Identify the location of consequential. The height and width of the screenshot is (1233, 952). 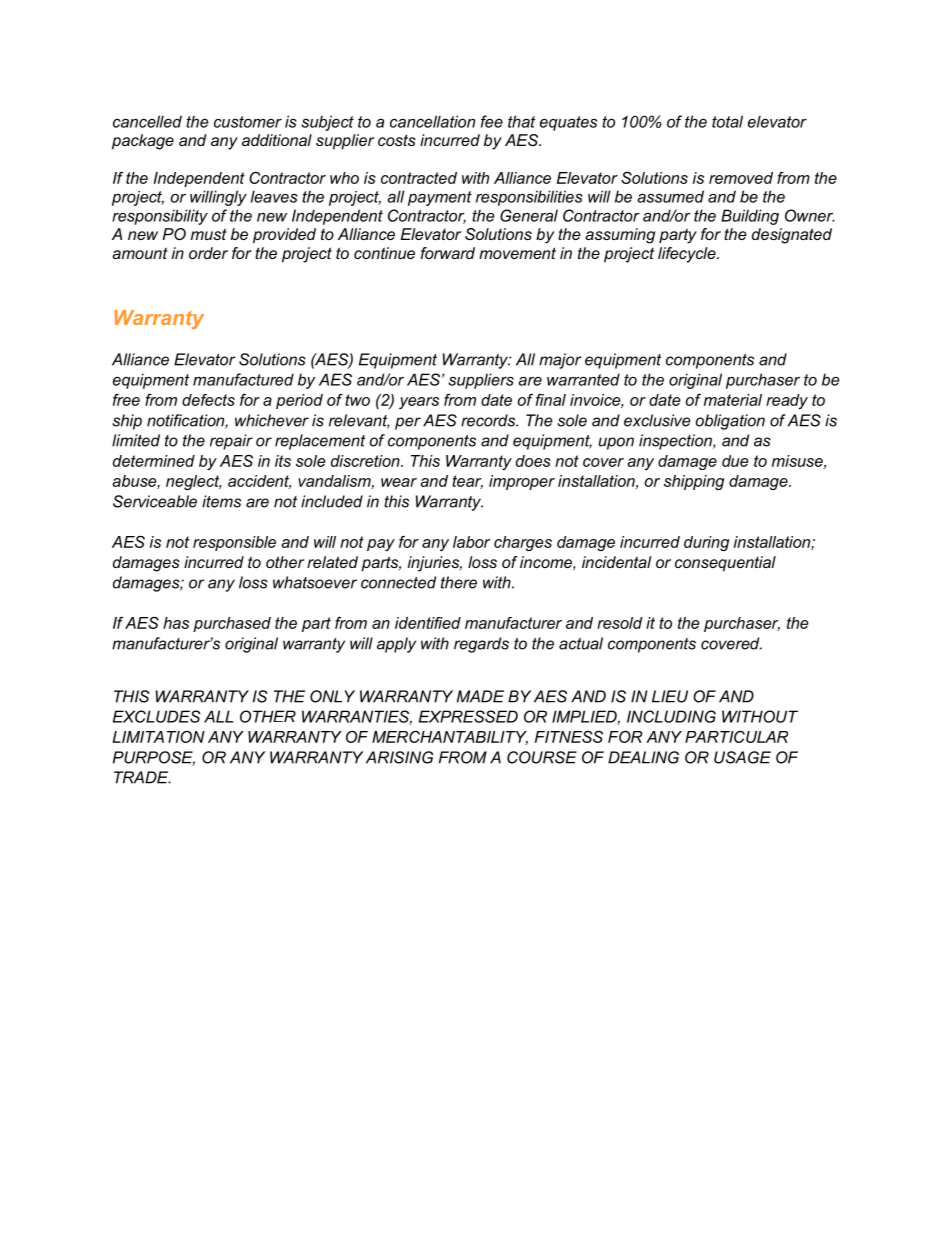
(725, 564).
